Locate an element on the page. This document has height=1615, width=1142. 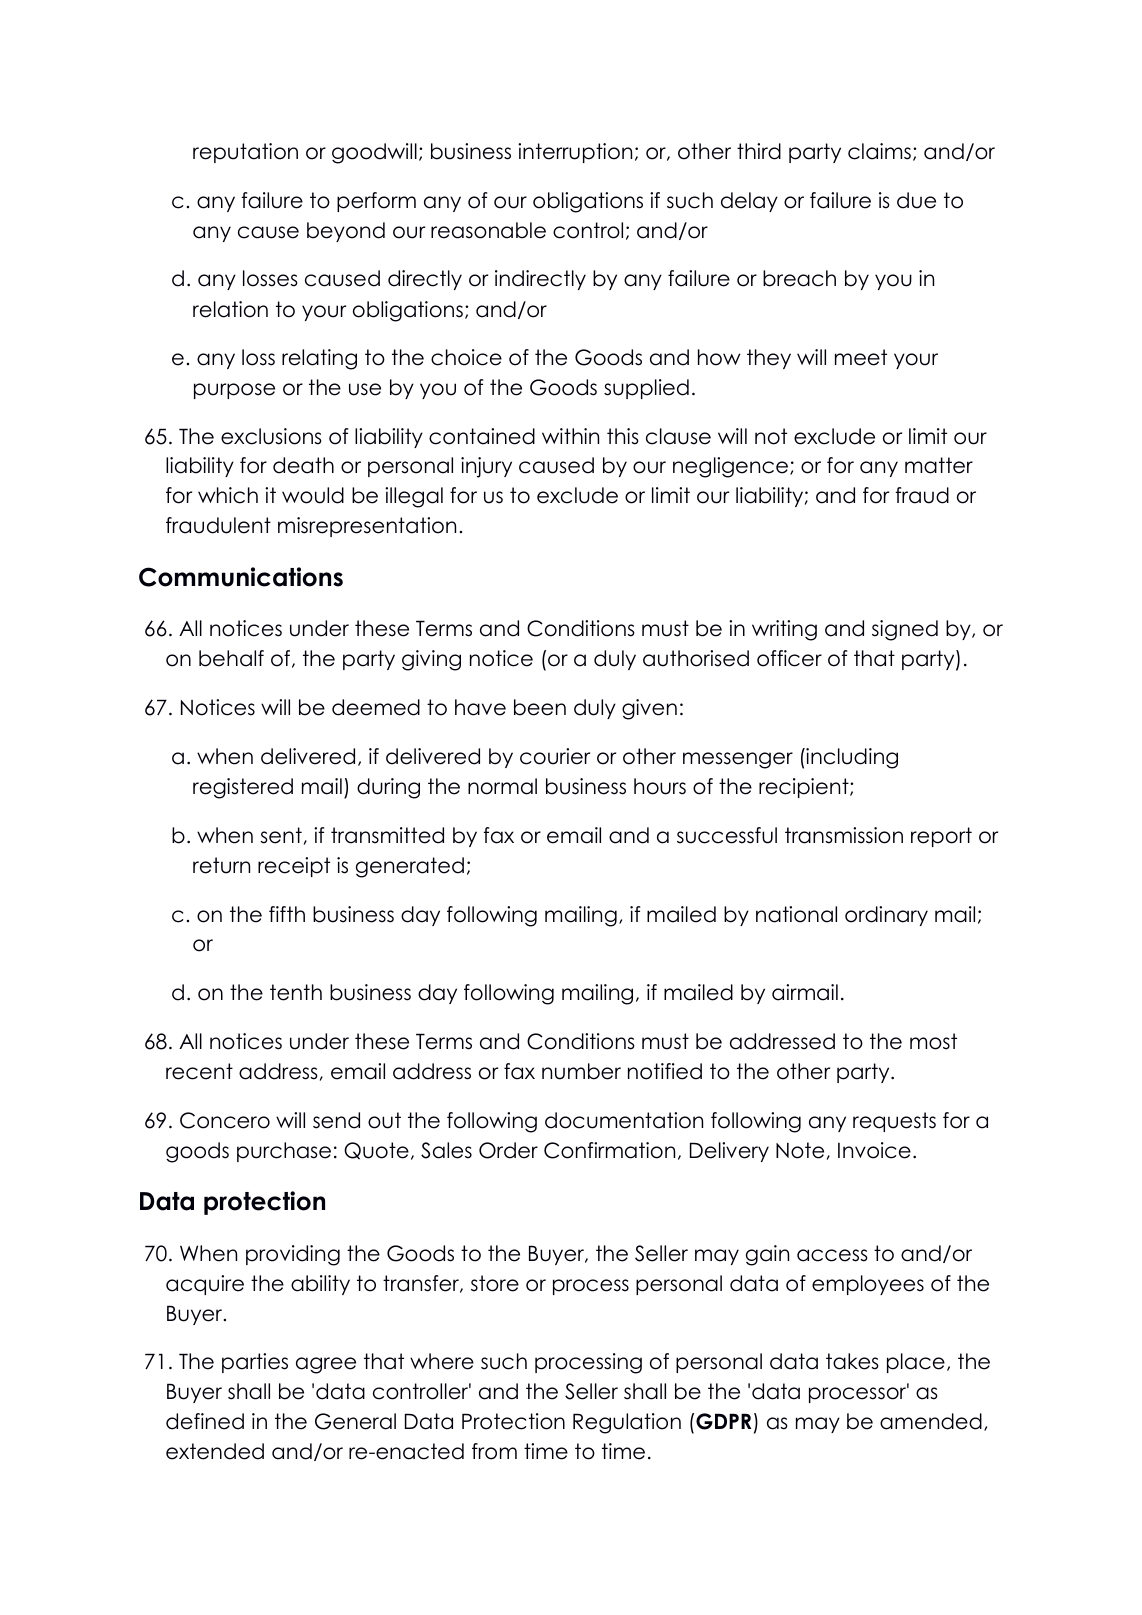
takes is located at coordinates (852, 1361).
